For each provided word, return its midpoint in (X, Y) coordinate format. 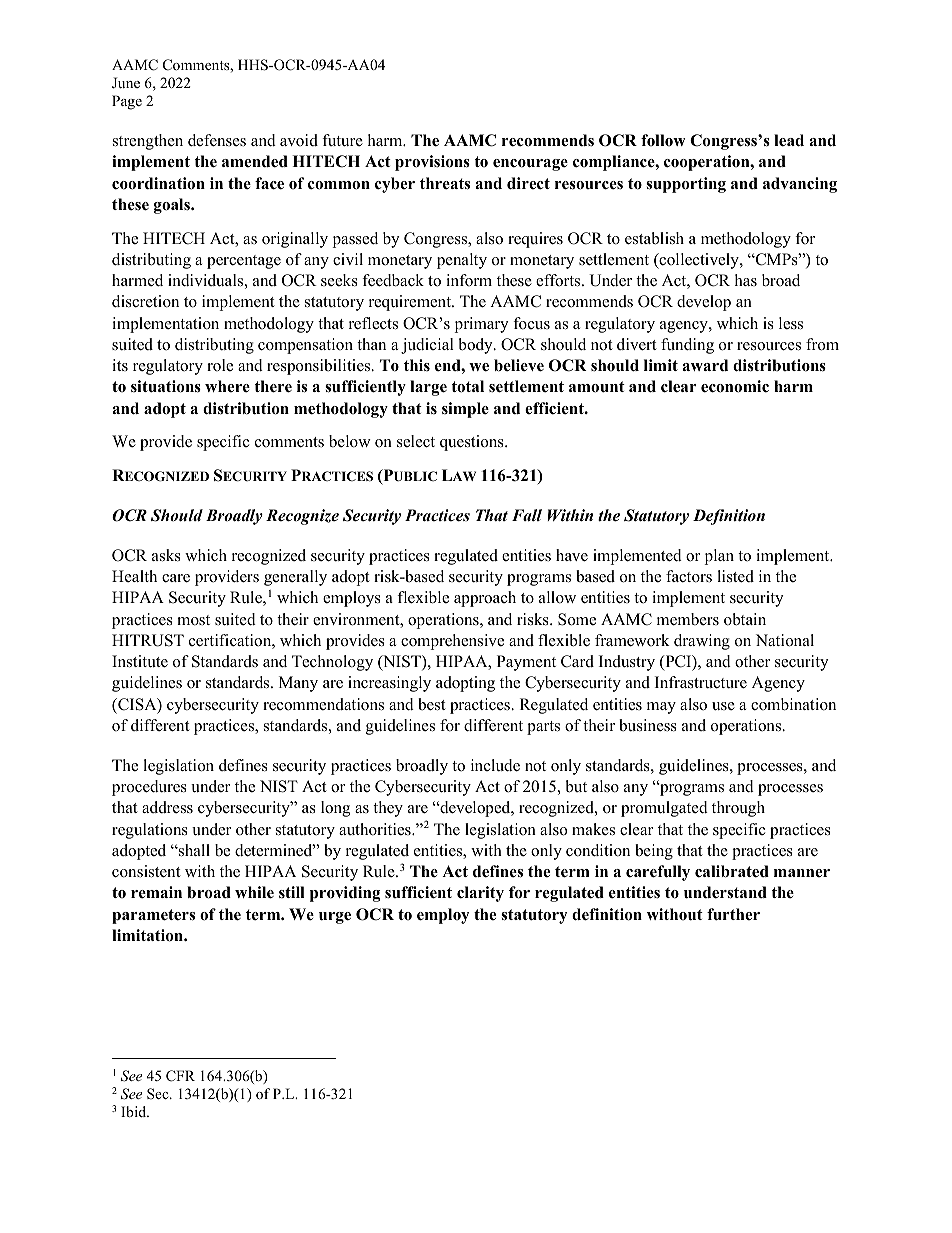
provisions (432, 163)
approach (485, 599)
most (193, 620)
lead (789, 140)
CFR (180, 1076)
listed (735, 576)
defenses (217, 140)
